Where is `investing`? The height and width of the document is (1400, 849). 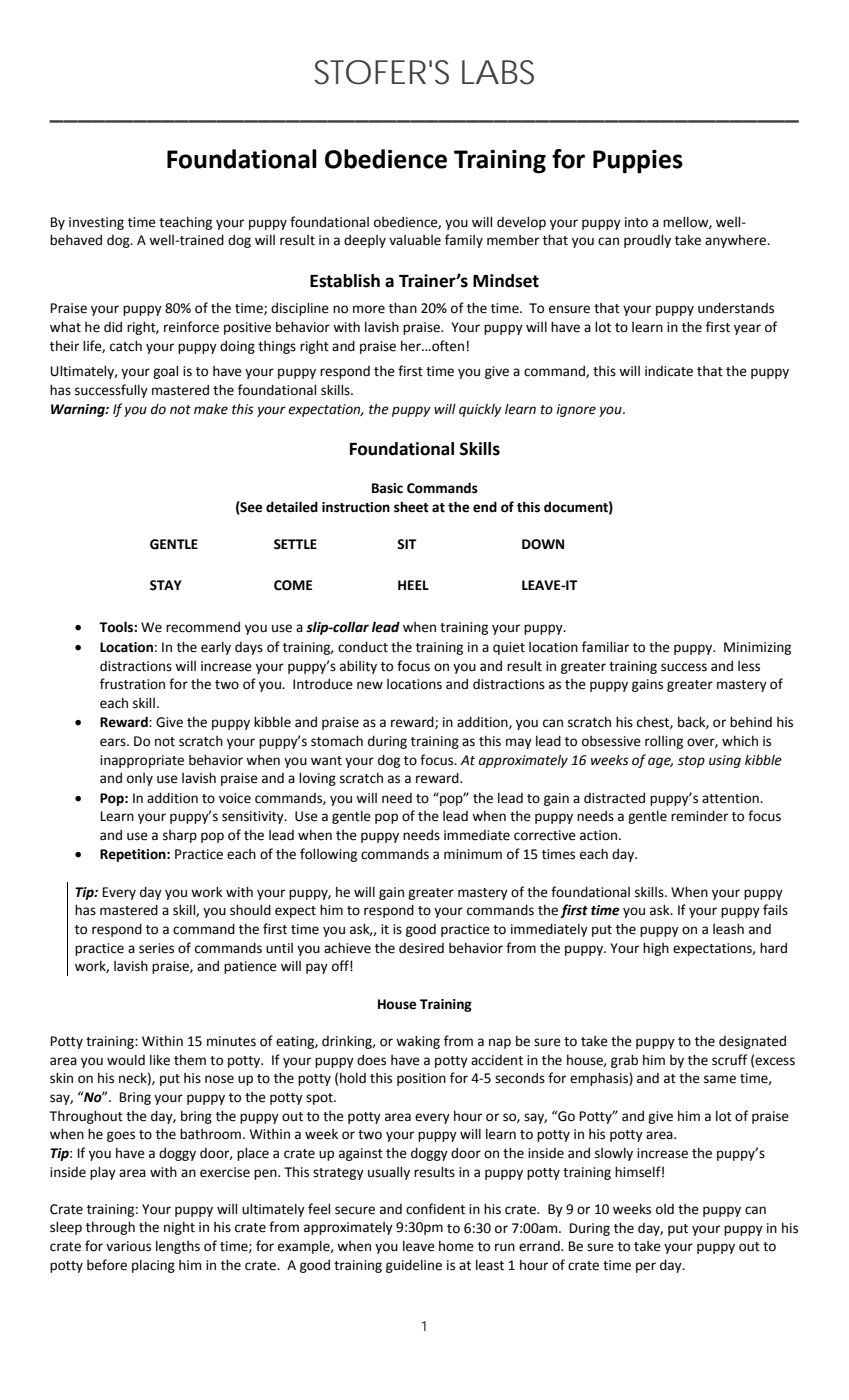 investing is located at coordinates (96, 223).
